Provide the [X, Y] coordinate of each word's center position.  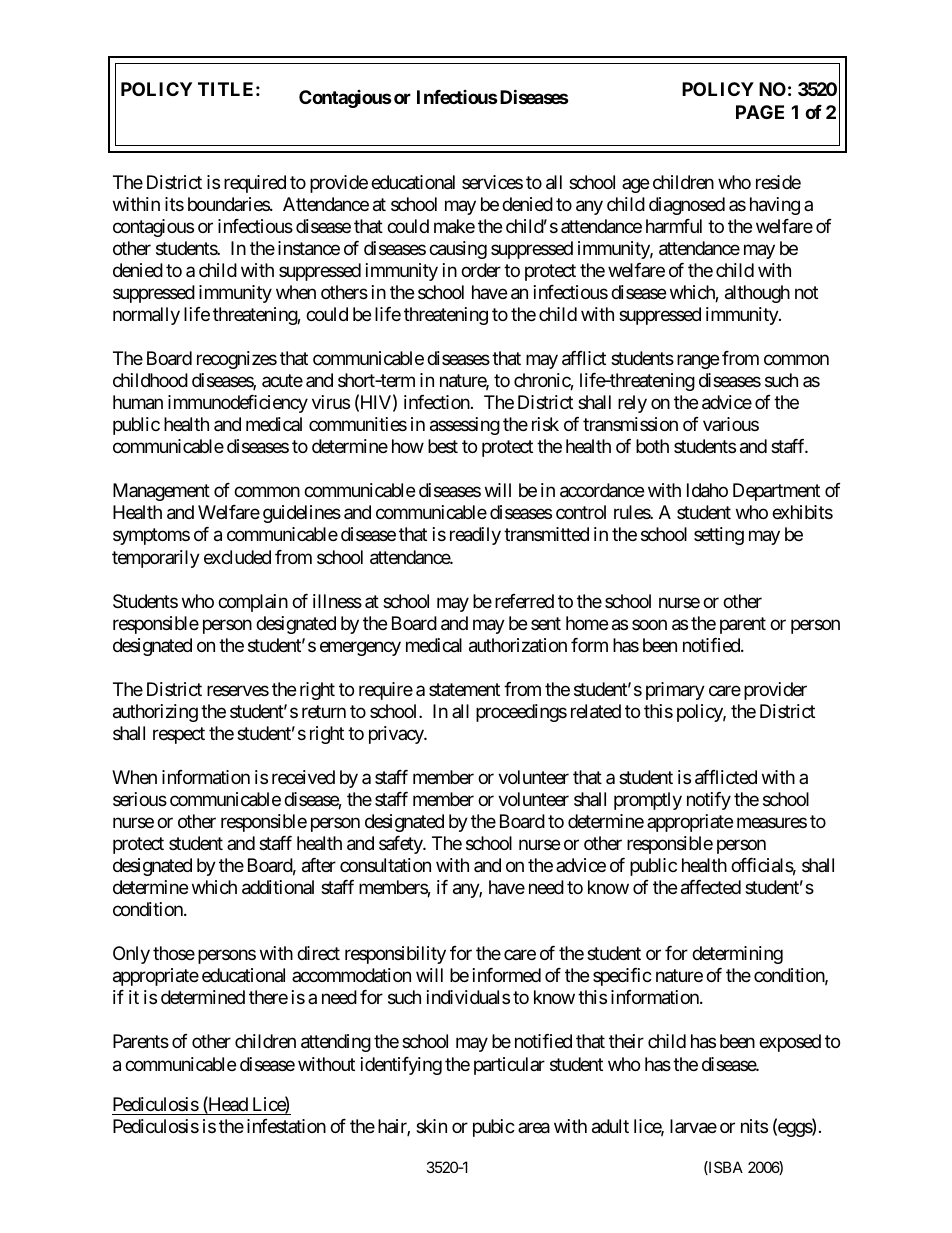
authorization [518, 645]
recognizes [237, 360]
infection [437, 402]
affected [711, 887]
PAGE [760, 112]
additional [278, 887]
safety [401, 845]
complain [253, 603]
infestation [286, 1126]
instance [309, 248]
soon [649, 624]
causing [458, 250]
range [698, 362]
